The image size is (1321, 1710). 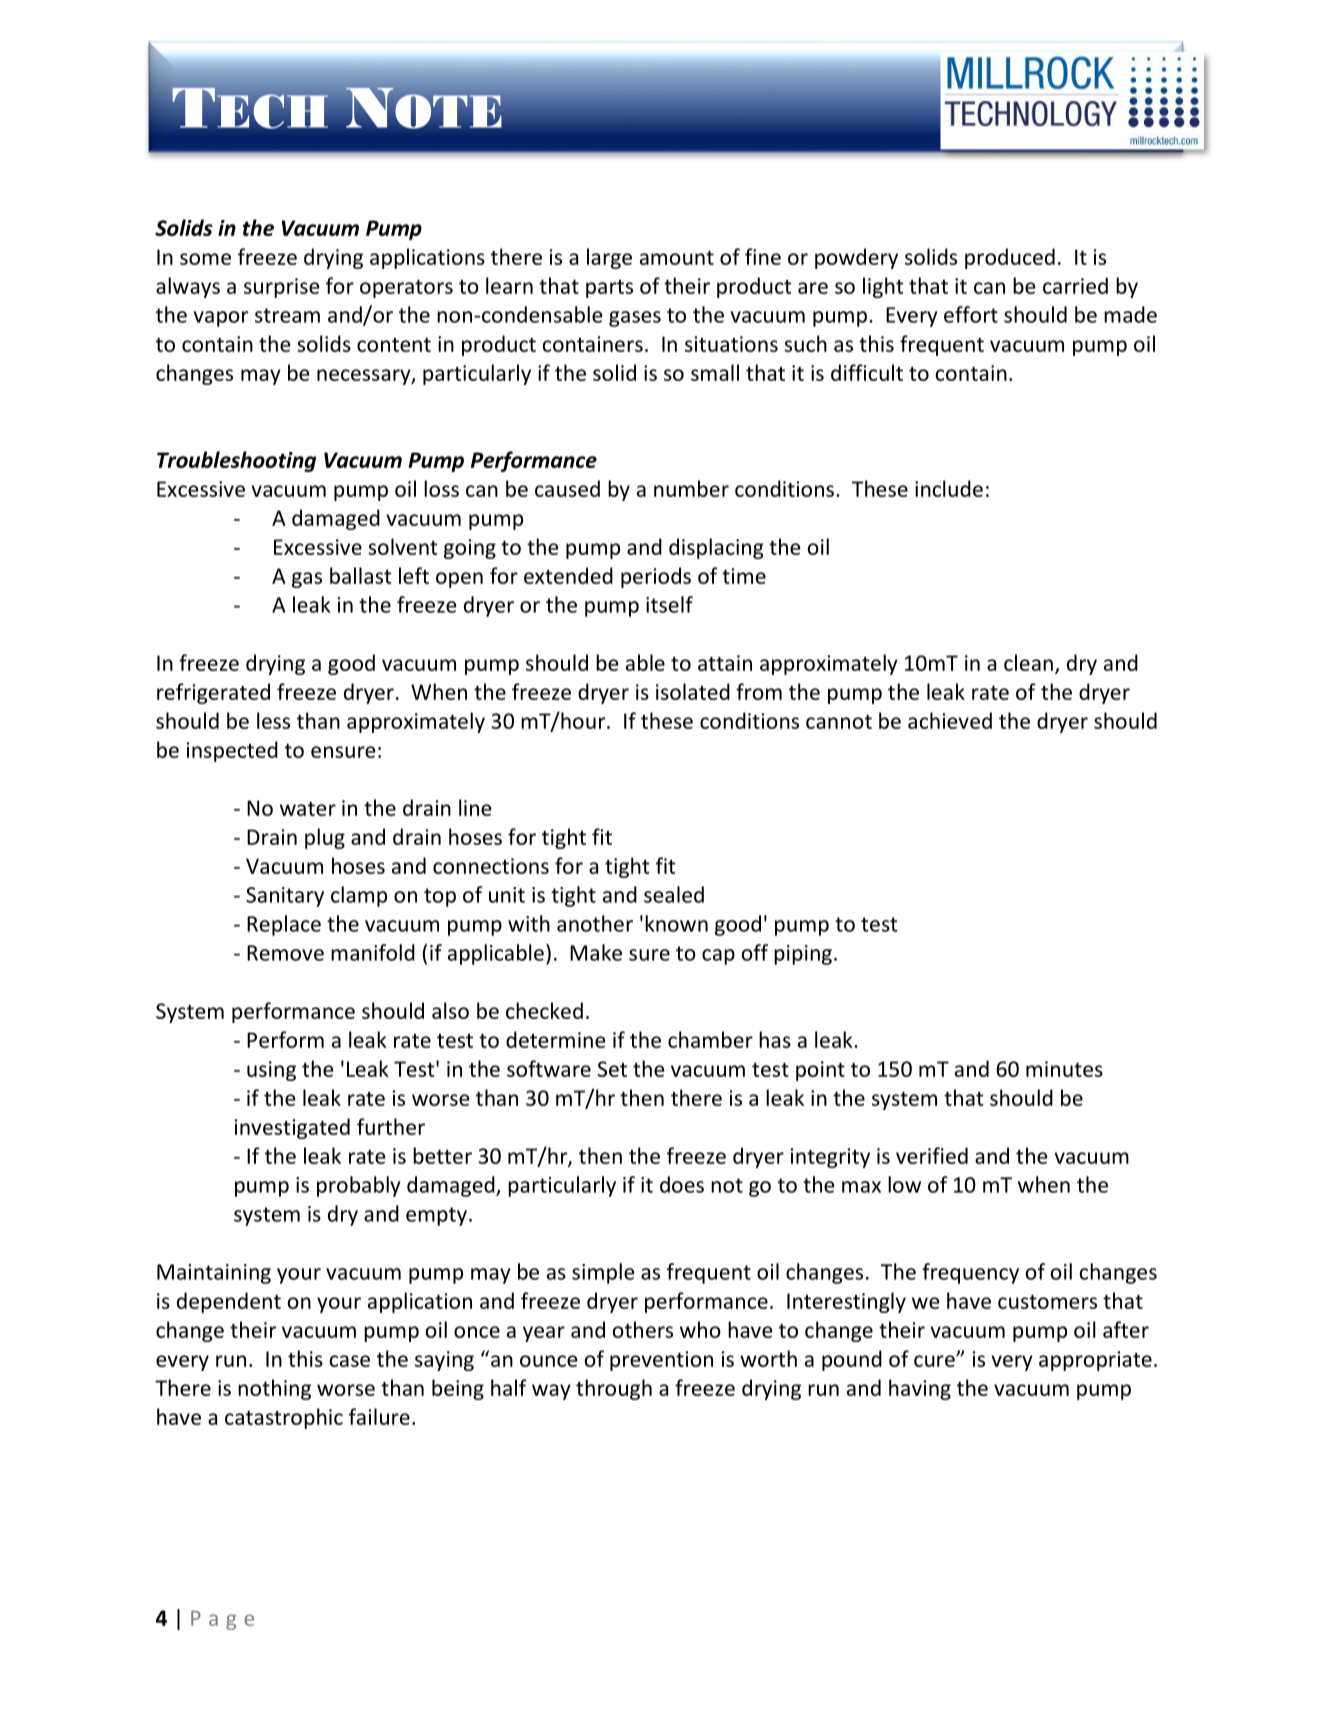 What do you see at coordinates (661, 1361) in the page?
I see `prevention` at bounding box center [661, 1361].
